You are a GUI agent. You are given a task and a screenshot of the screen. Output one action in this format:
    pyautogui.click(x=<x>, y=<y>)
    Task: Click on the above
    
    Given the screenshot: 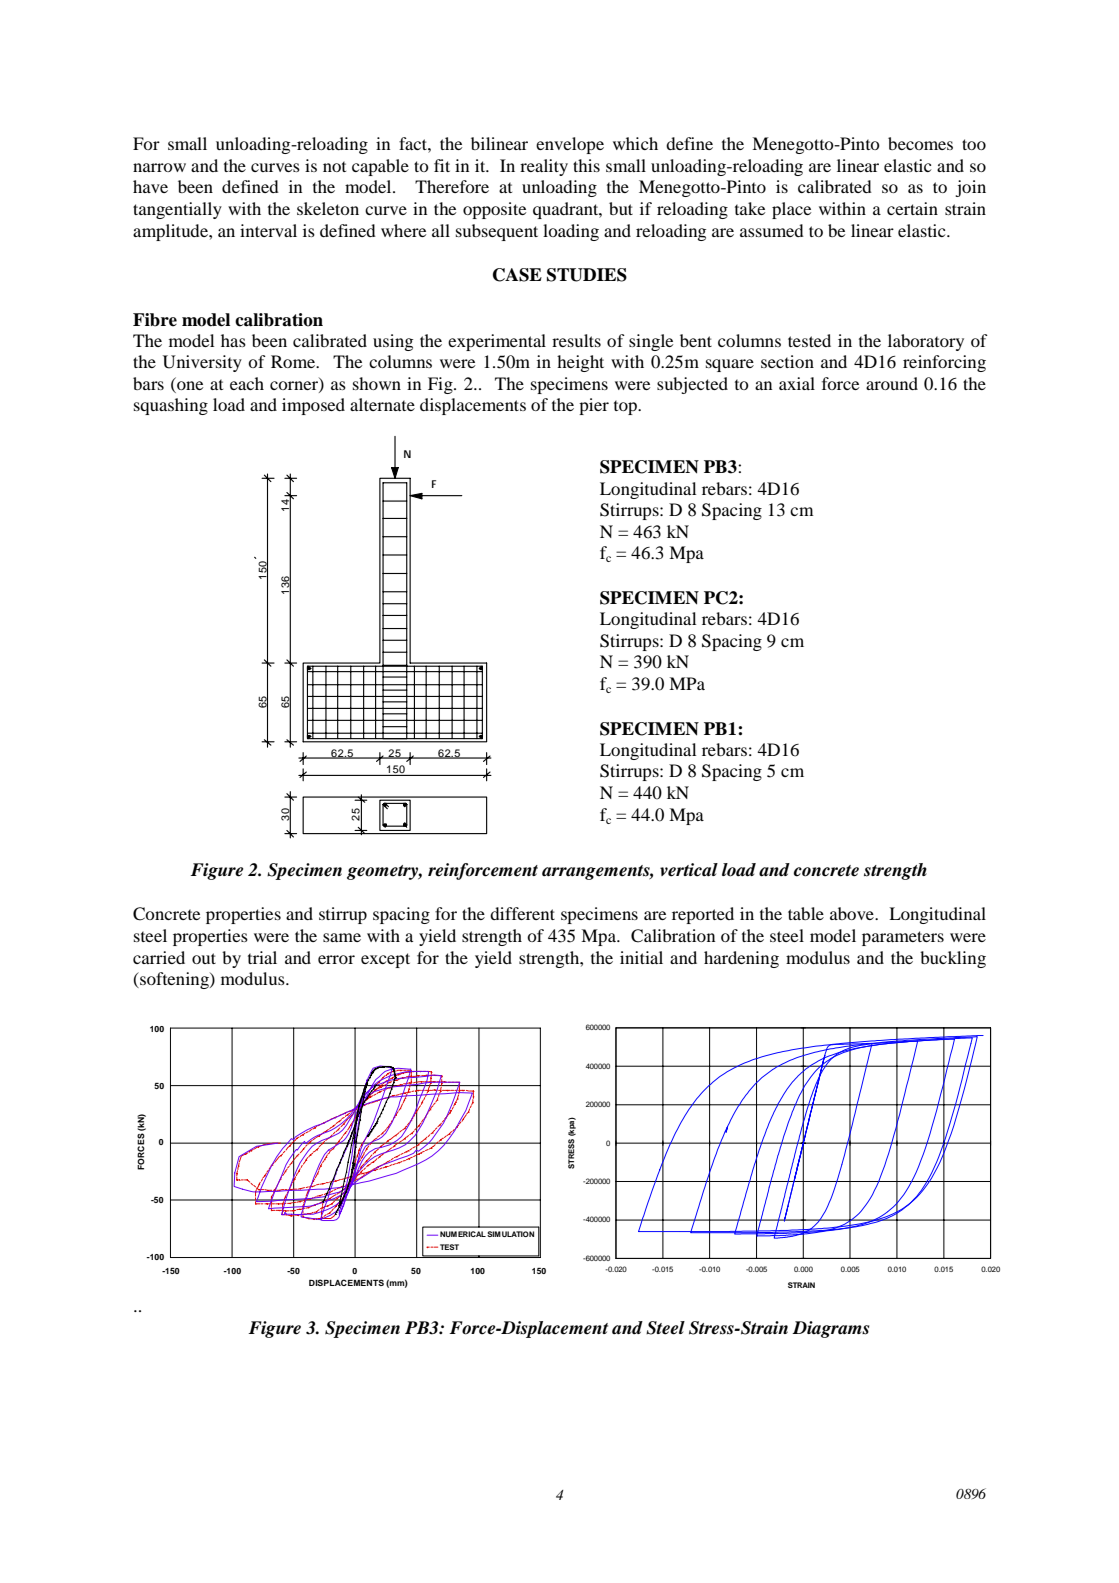 What is the action you would take?
    pyautogui.click(x=853, y=913)
